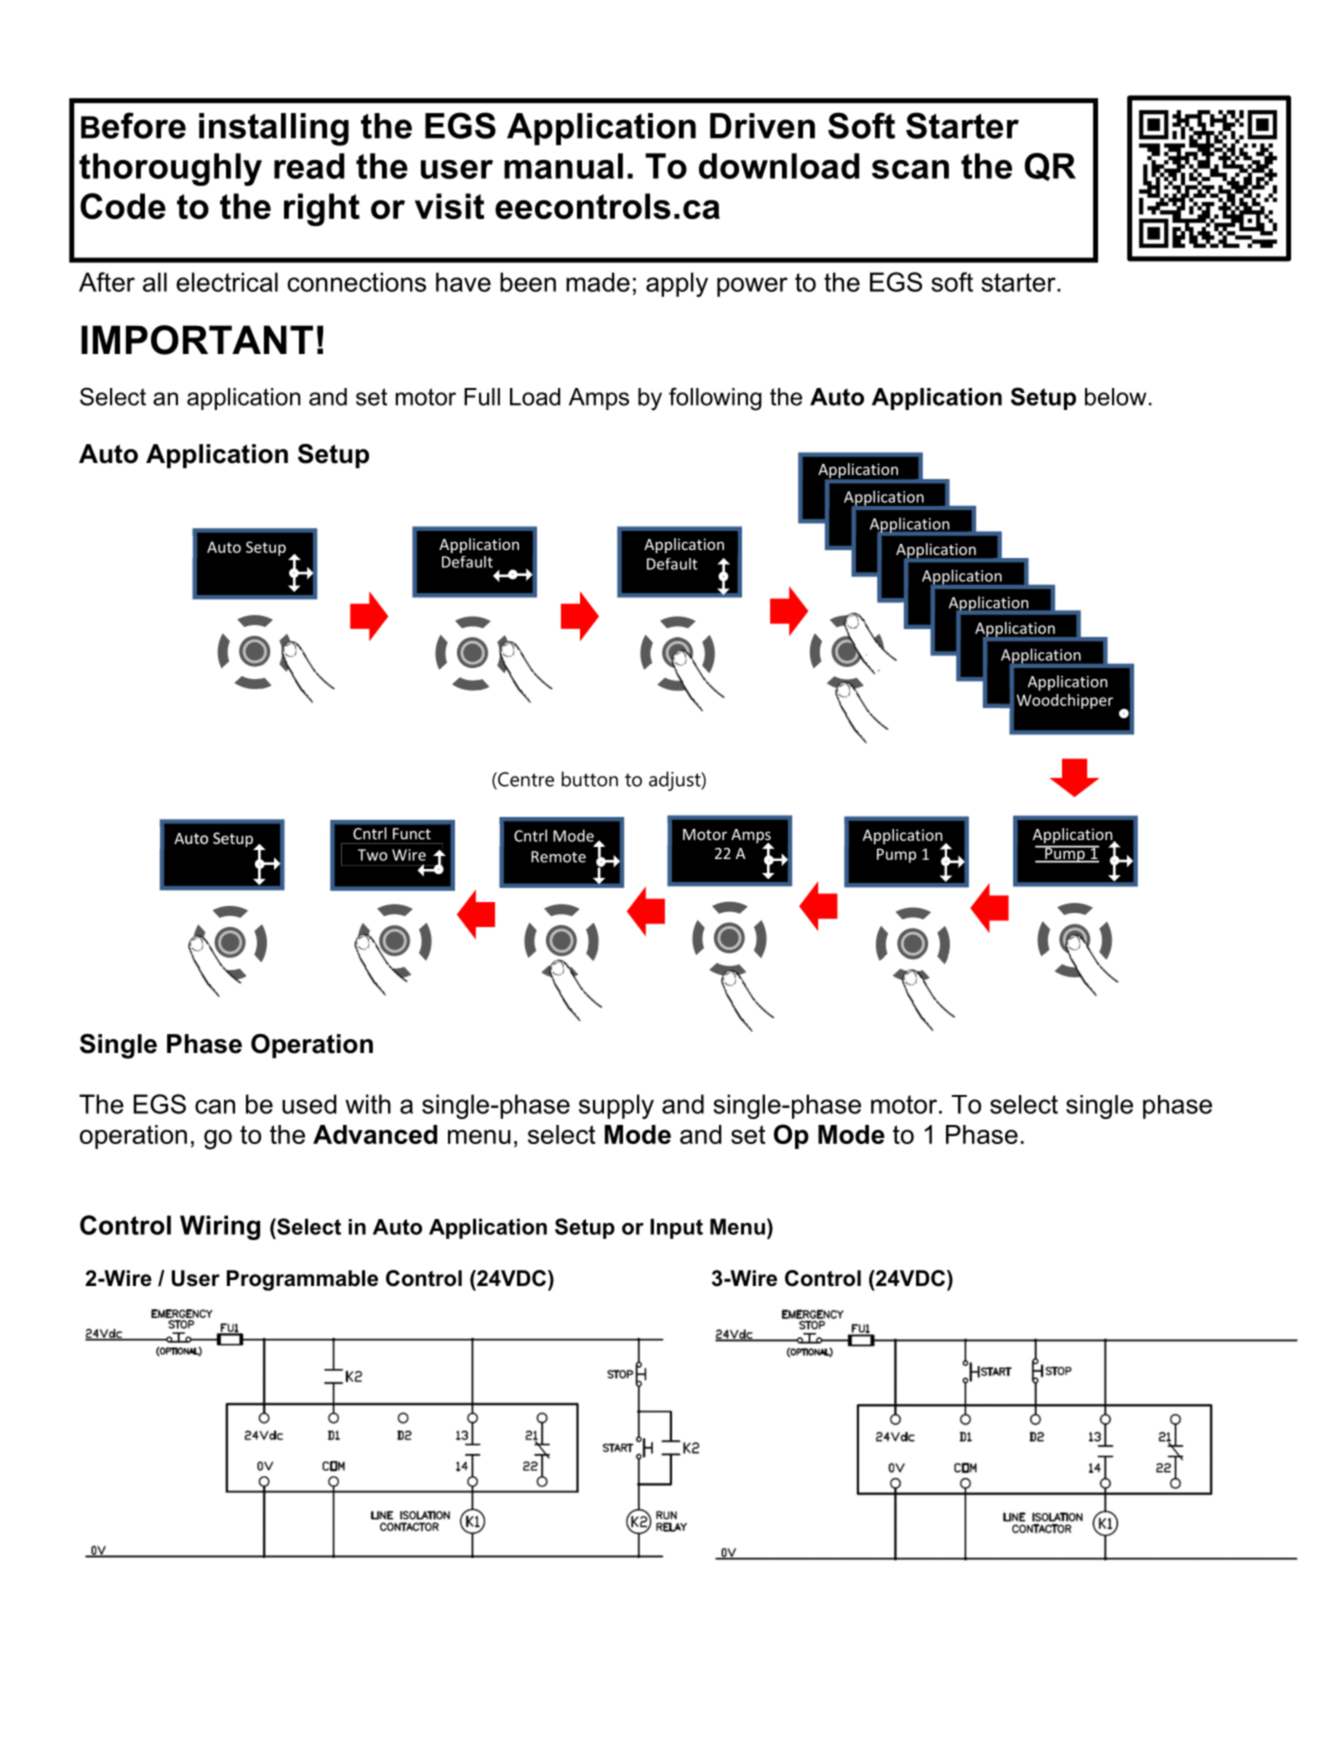 This screenshot has width=1343, height=1737. Describe the element at coordinates (372, 855) in the screenshot. I see `Two` at that location.
